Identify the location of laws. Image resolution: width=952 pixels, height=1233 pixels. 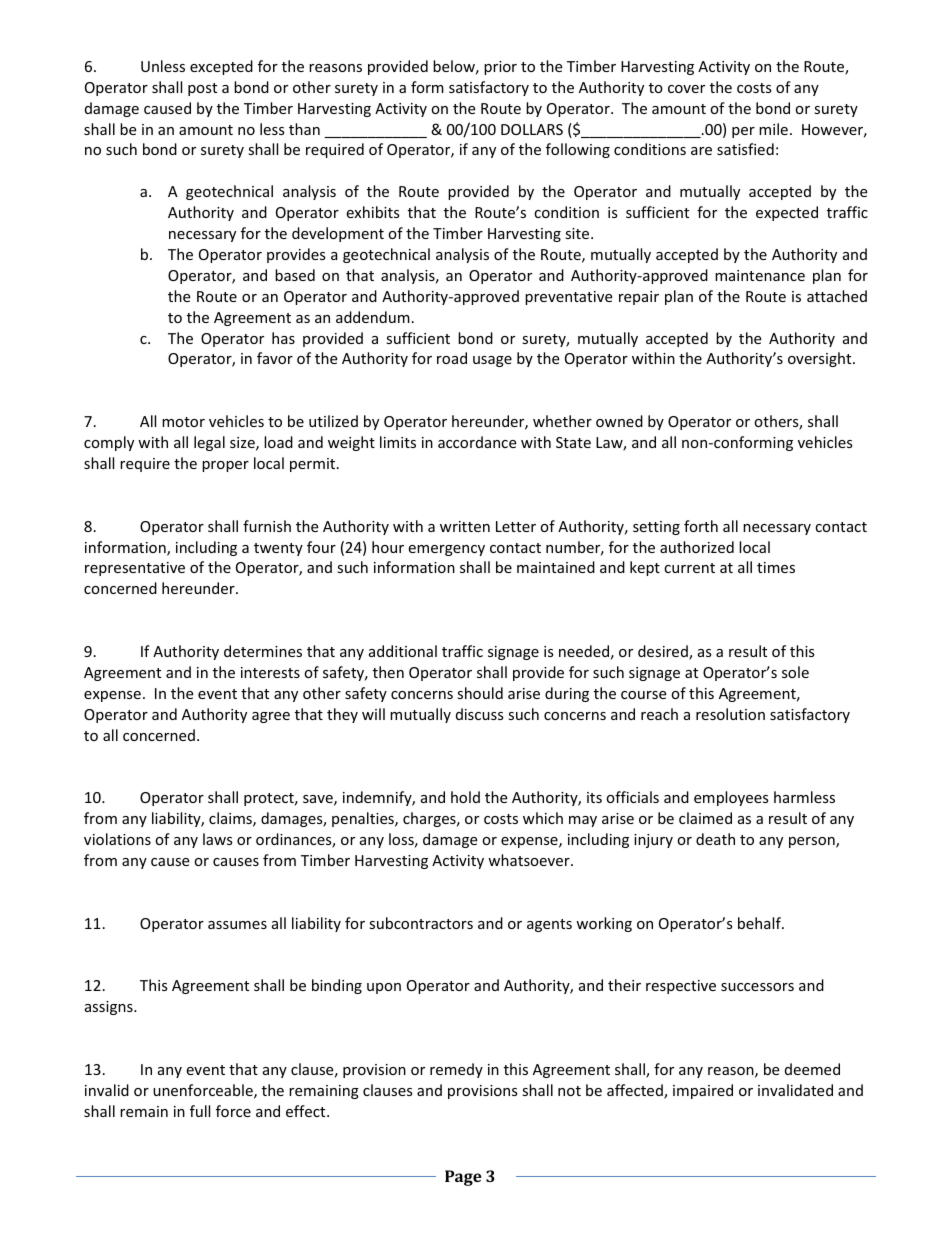
(218, 839).
